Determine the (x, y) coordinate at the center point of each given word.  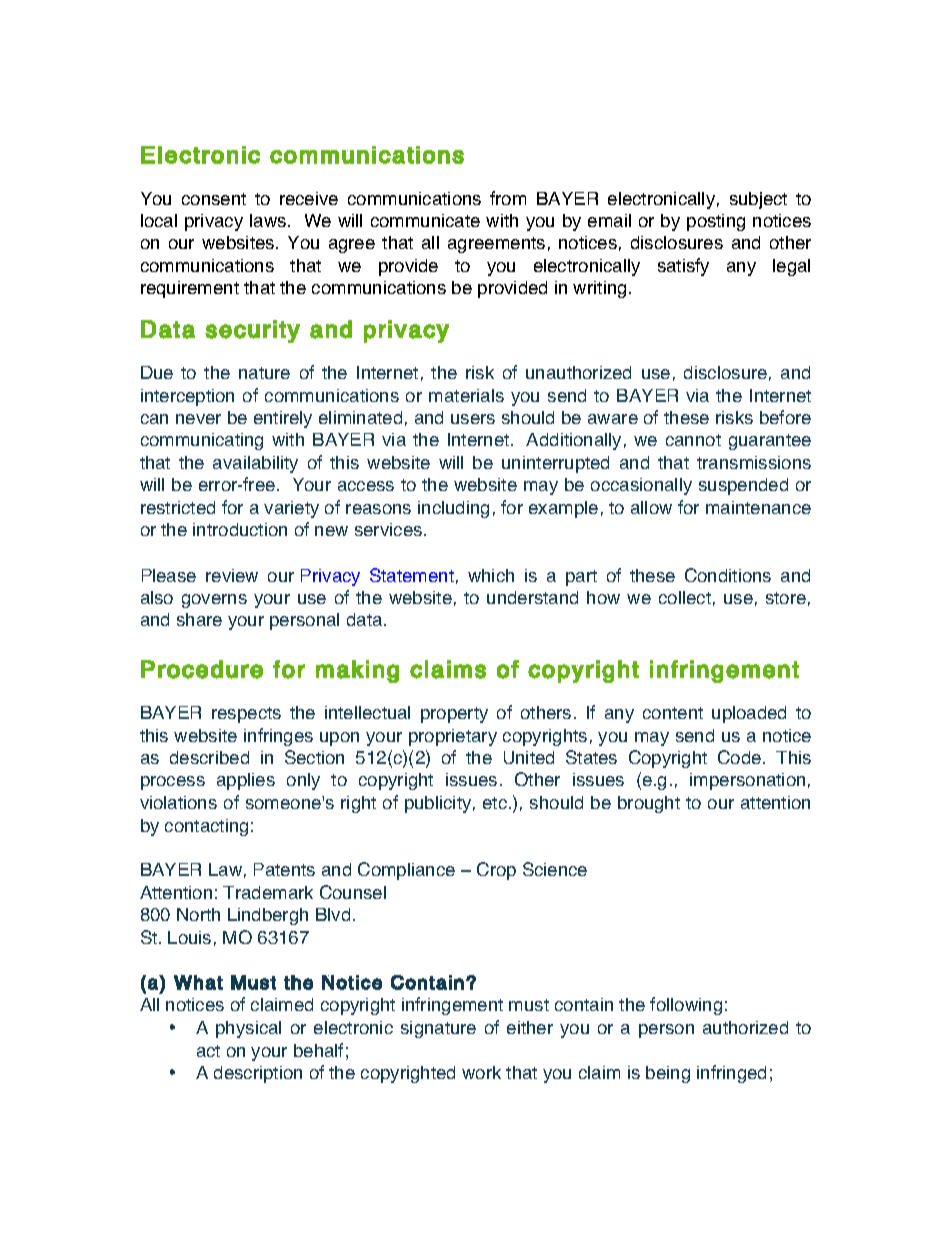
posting (716, 222)
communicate (425, 220)
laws (269, 220)
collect (685, 597)
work (481, 1072)
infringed (731, 1074)
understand (532, 597)
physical (248, 1029)
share (199, 619)
